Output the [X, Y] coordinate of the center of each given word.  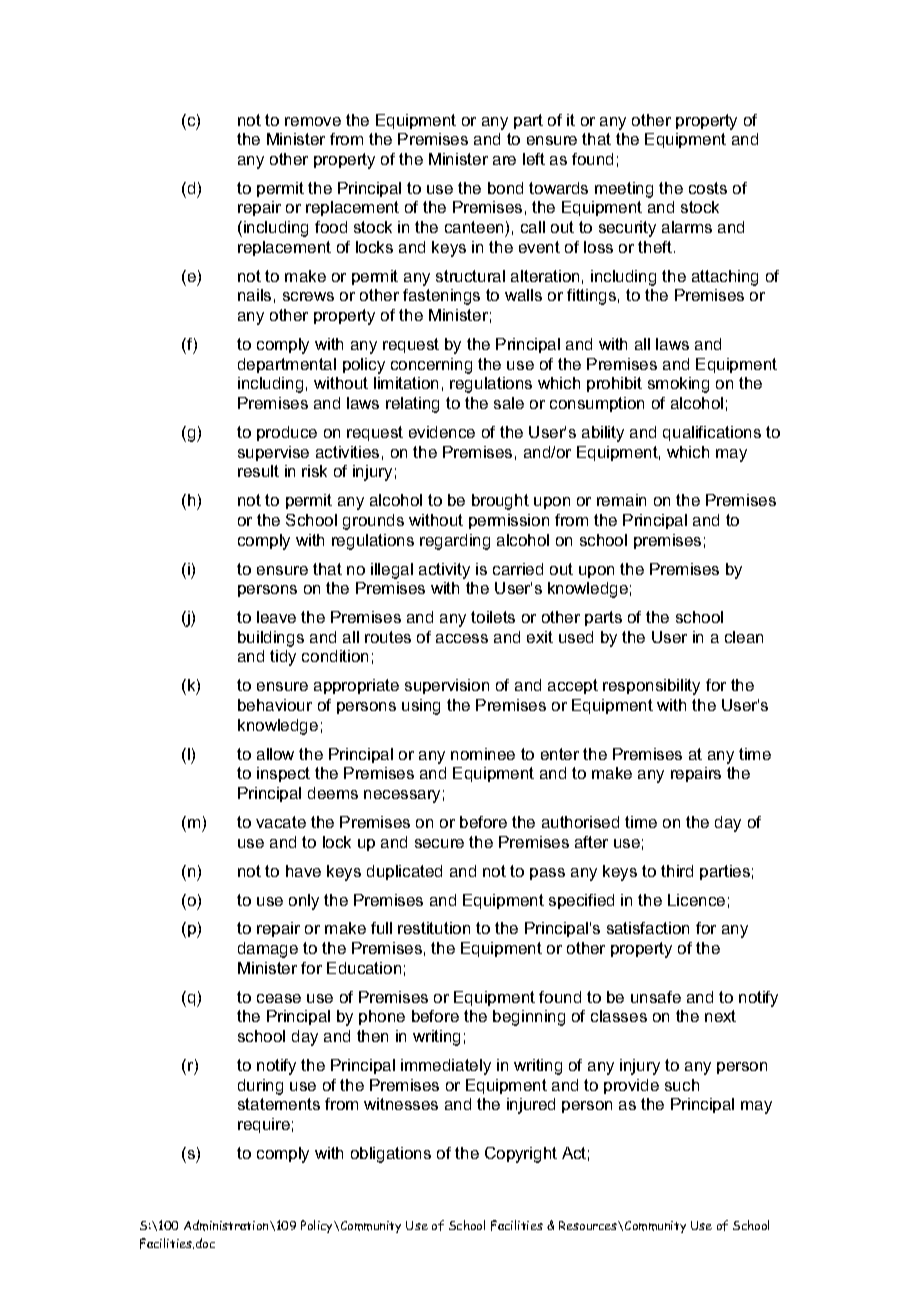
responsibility [651, 687]
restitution [434, 928]
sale [509, 403]
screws [308, 296]
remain [621, 500]
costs [708, 188]
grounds [373, 522]
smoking [678, 385]
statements [279, 1104]
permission [509, 521]
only [304, 902]
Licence [696, 900]
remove [313, 121]
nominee [483, 754]
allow [275, 754]
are [504, 160]
